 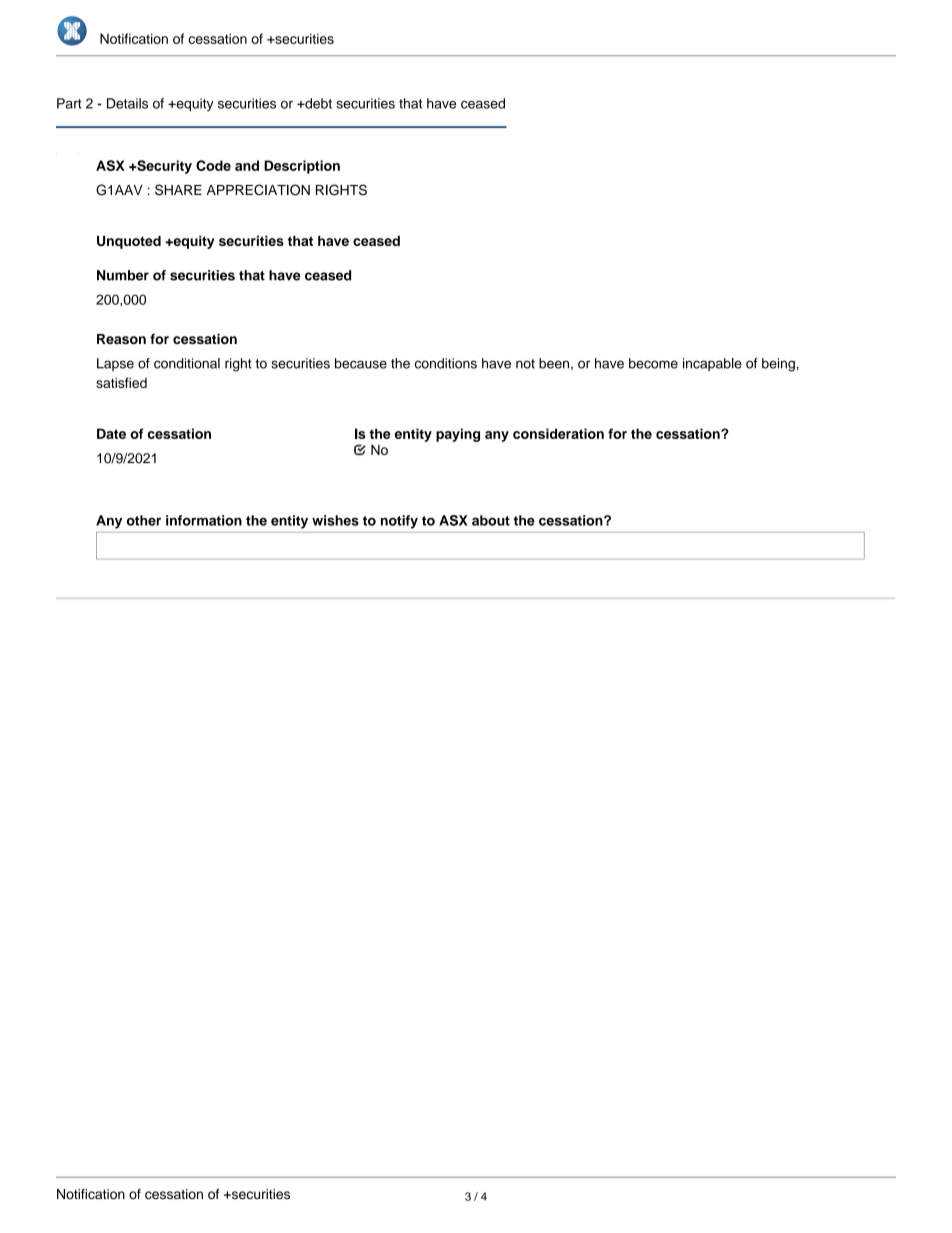 I want to click on notify, so click(x=399, y=522).
